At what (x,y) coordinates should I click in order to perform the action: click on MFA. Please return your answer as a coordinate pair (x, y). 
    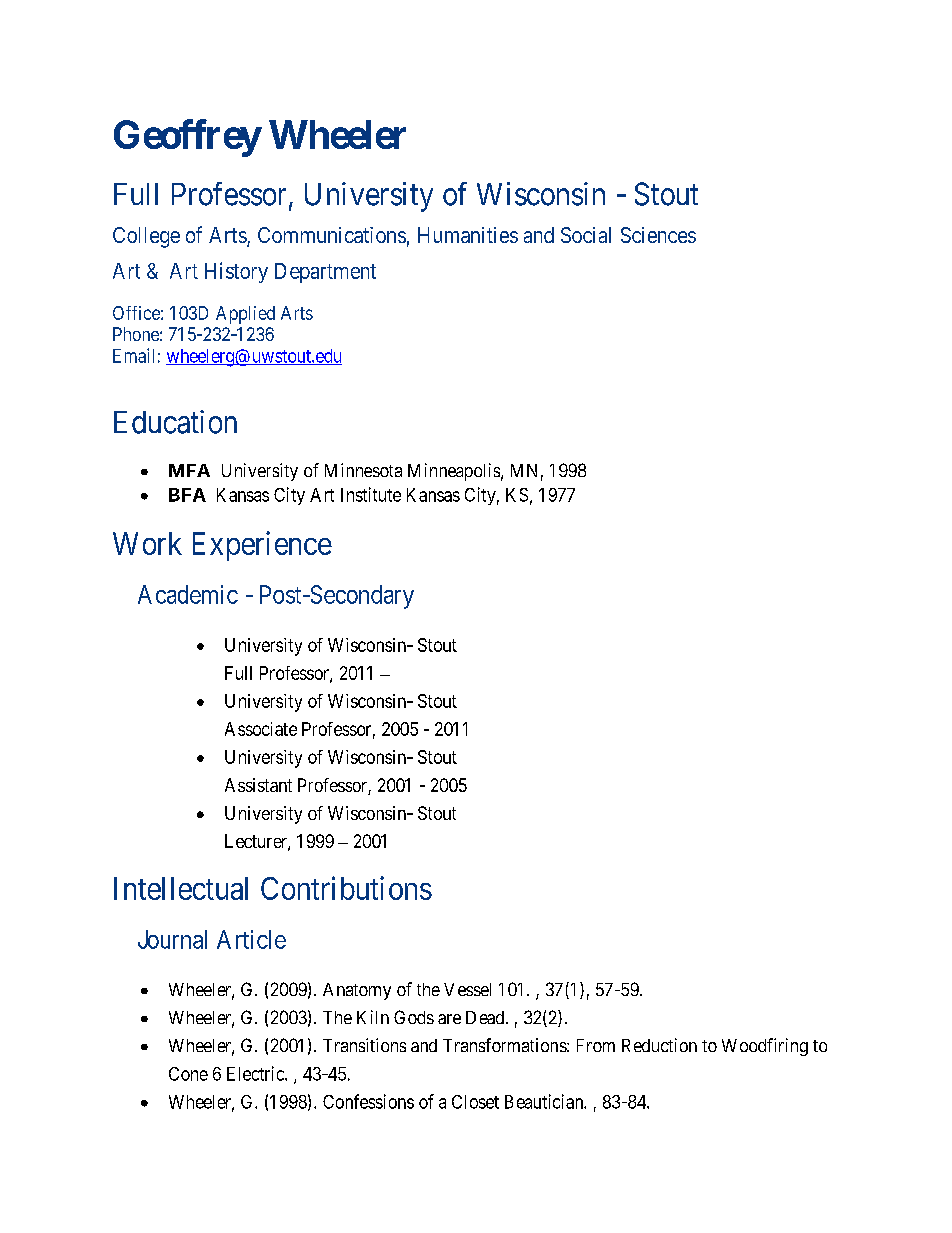
    Looking at the image, I should click on (189, 470).
